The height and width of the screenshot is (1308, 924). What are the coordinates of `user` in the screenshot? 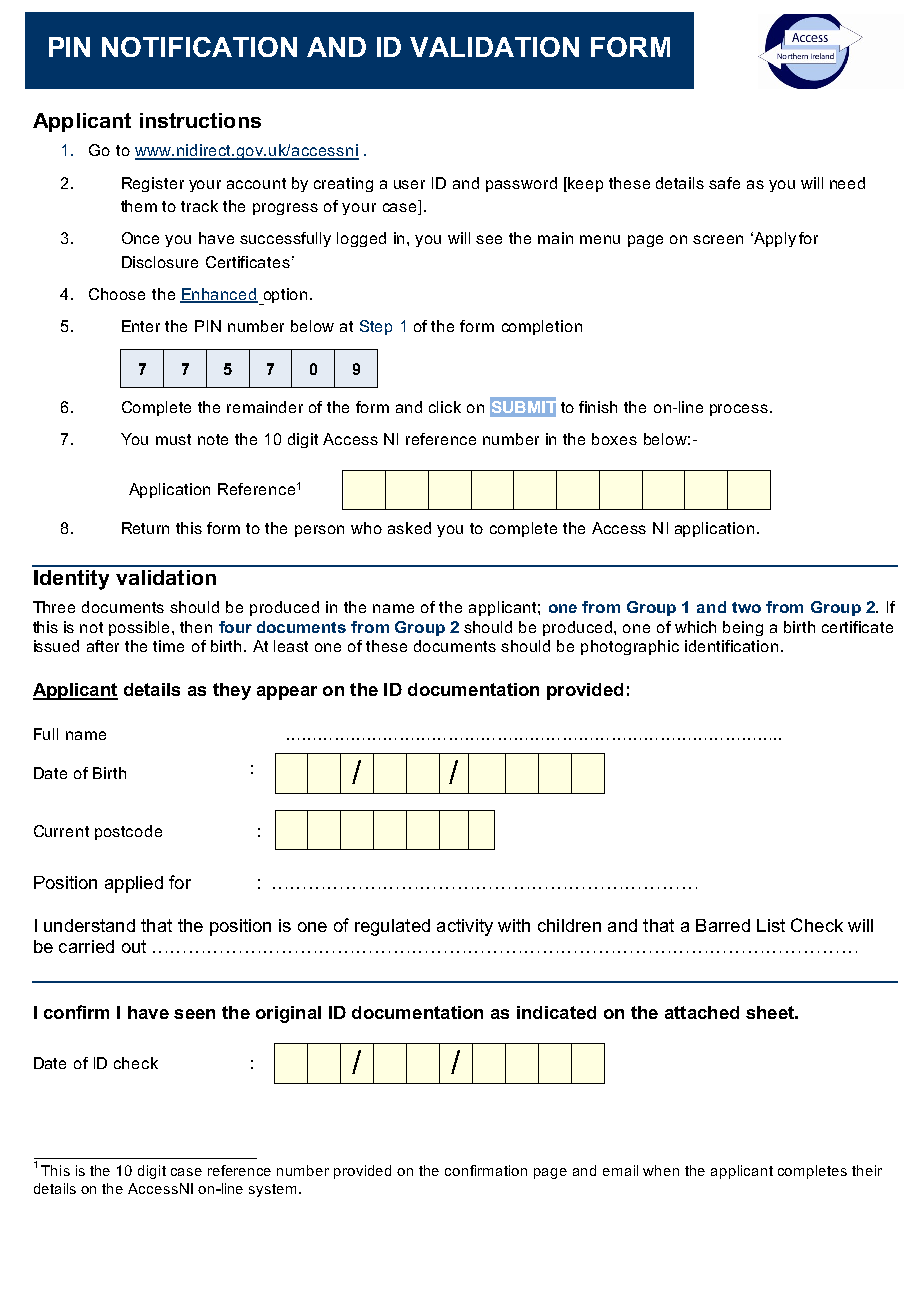 It's located at (409, 184).
